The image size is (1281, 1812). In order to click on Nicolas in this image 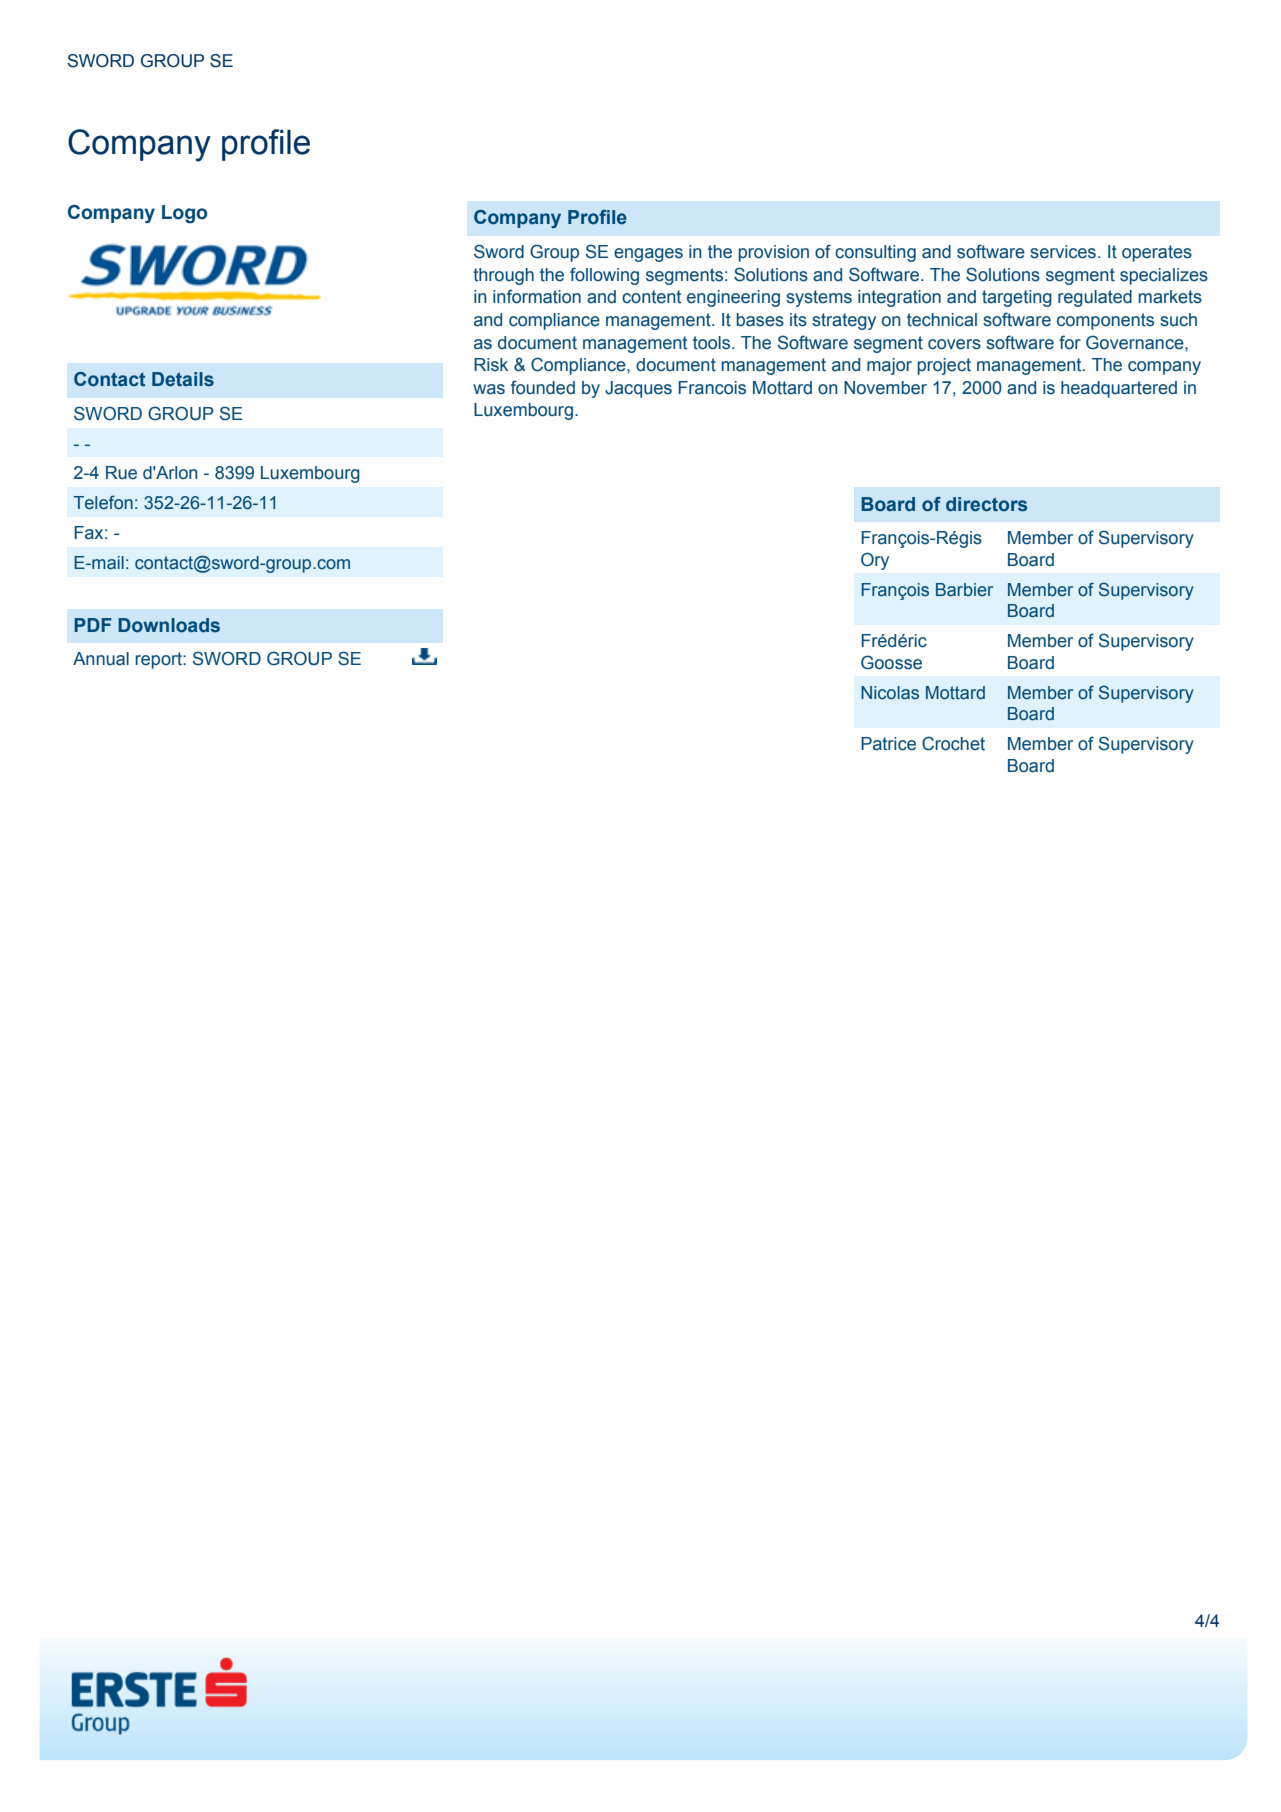, I will do `click(890, 693)`.
